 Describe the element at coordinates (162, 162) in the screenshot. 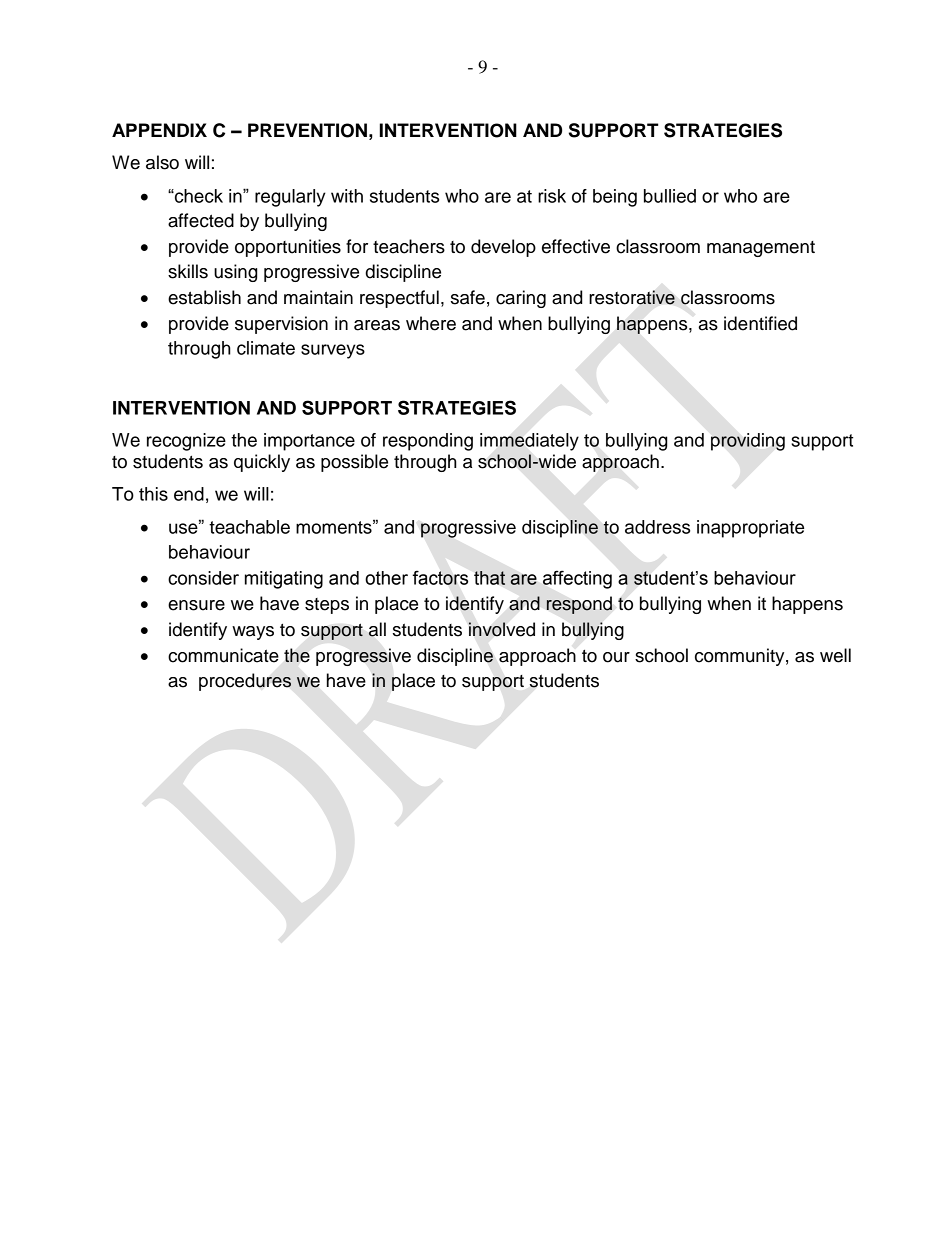

I see `also` at that location.
